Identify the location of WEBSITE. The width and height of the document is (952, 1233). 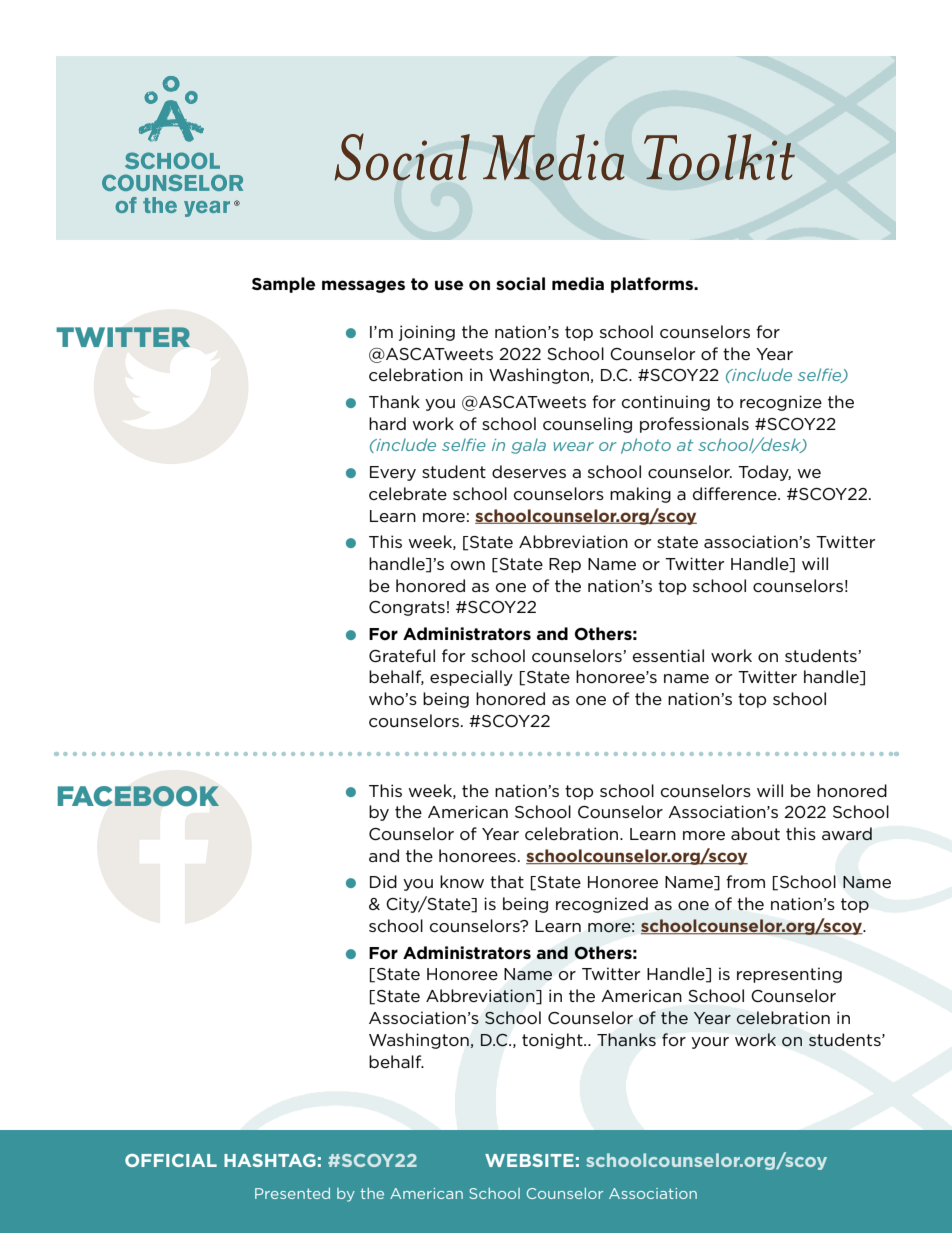
(529, 1160).
